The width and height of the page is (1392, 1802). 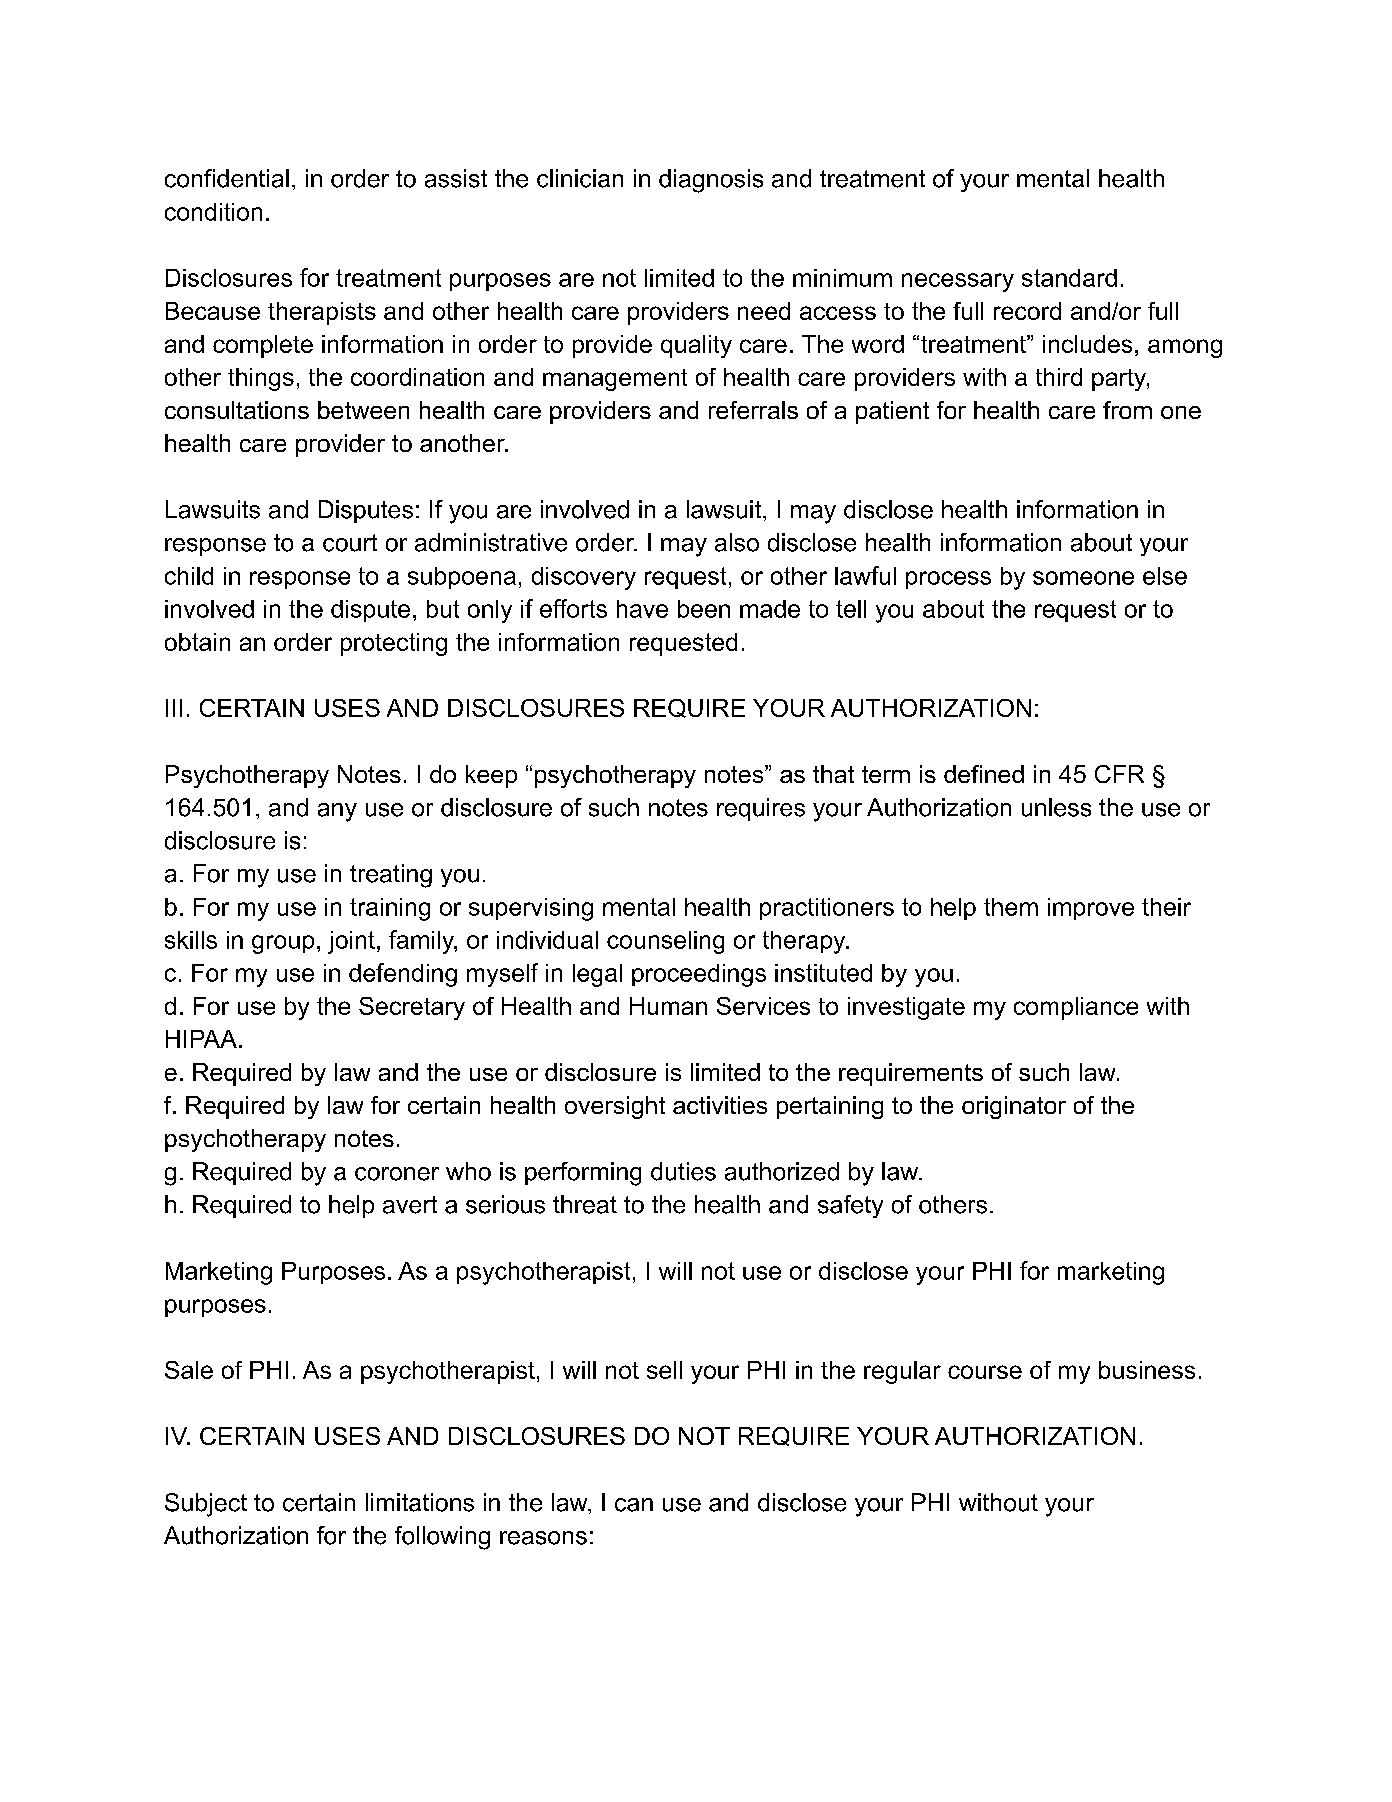 I want to click on duties, so click(x=683, y=1171).
